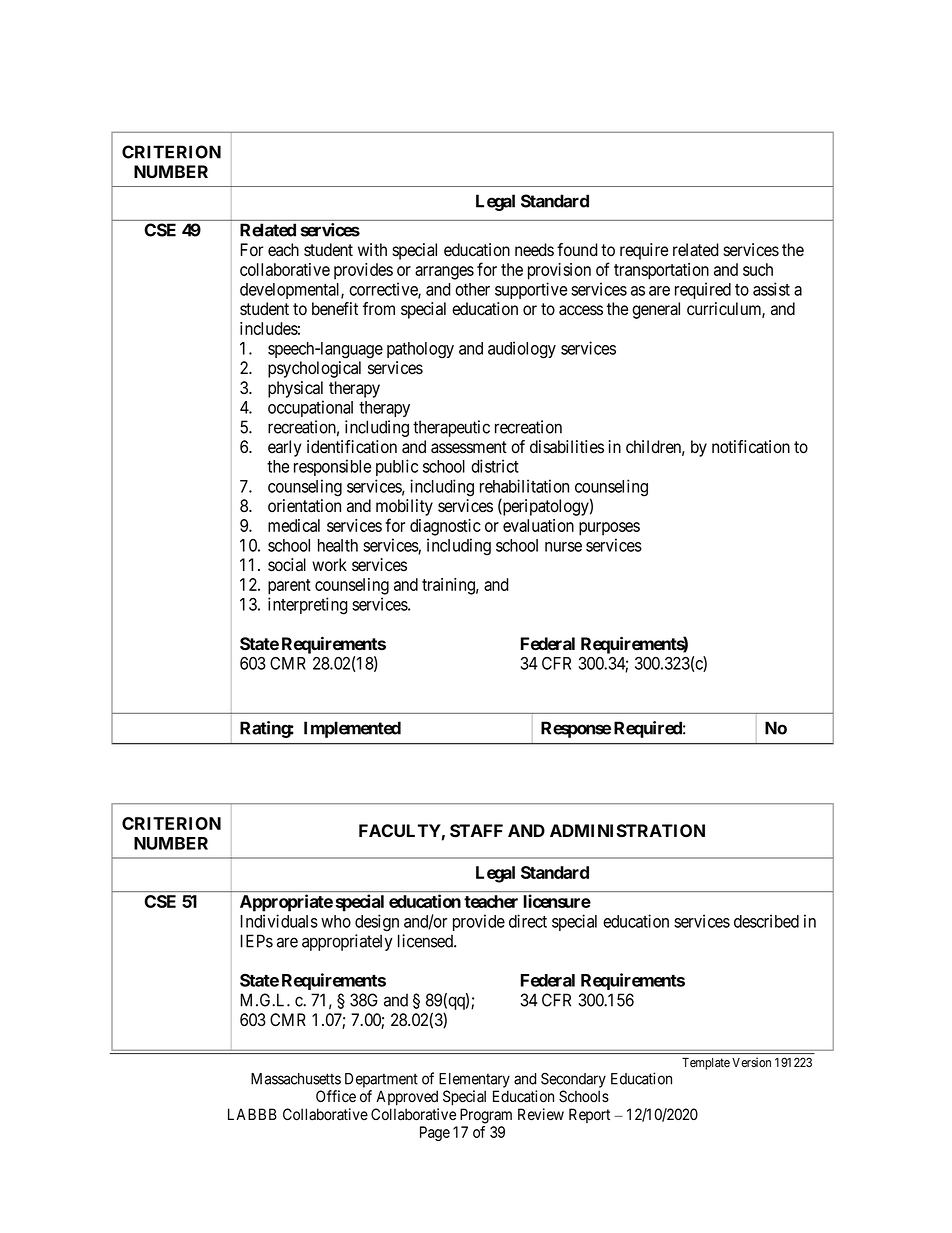 Image resolution: width=952 pixels, height=1233 pixels. What do you see at coordinates (528, 921) in the image?
I see `direct` at bounding box center [528, 921].
